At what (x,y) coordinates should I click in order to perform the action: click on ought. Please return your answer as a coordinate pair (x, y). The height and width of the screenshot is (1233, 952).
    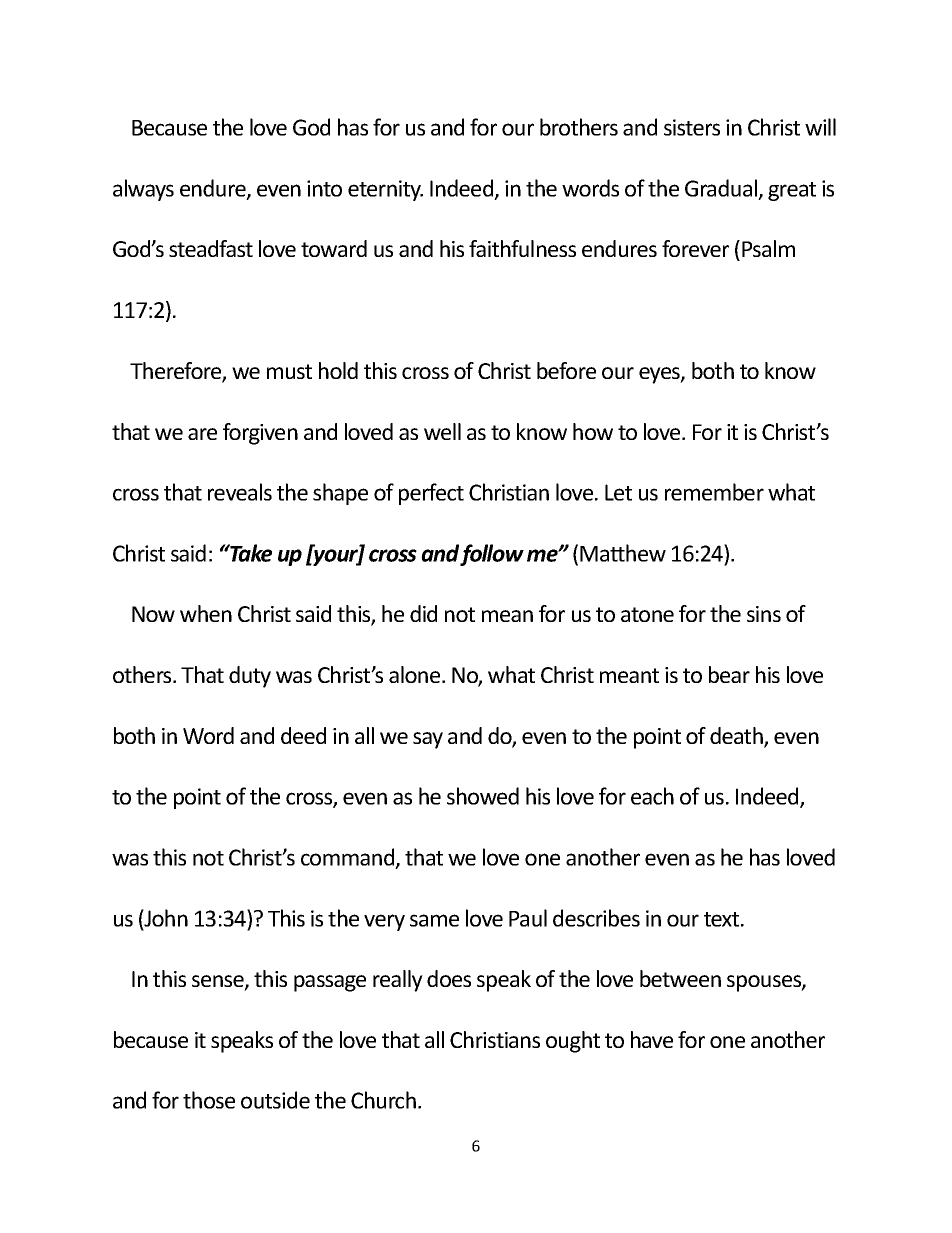
    Looking at the image, I should click on (573, 1042).
